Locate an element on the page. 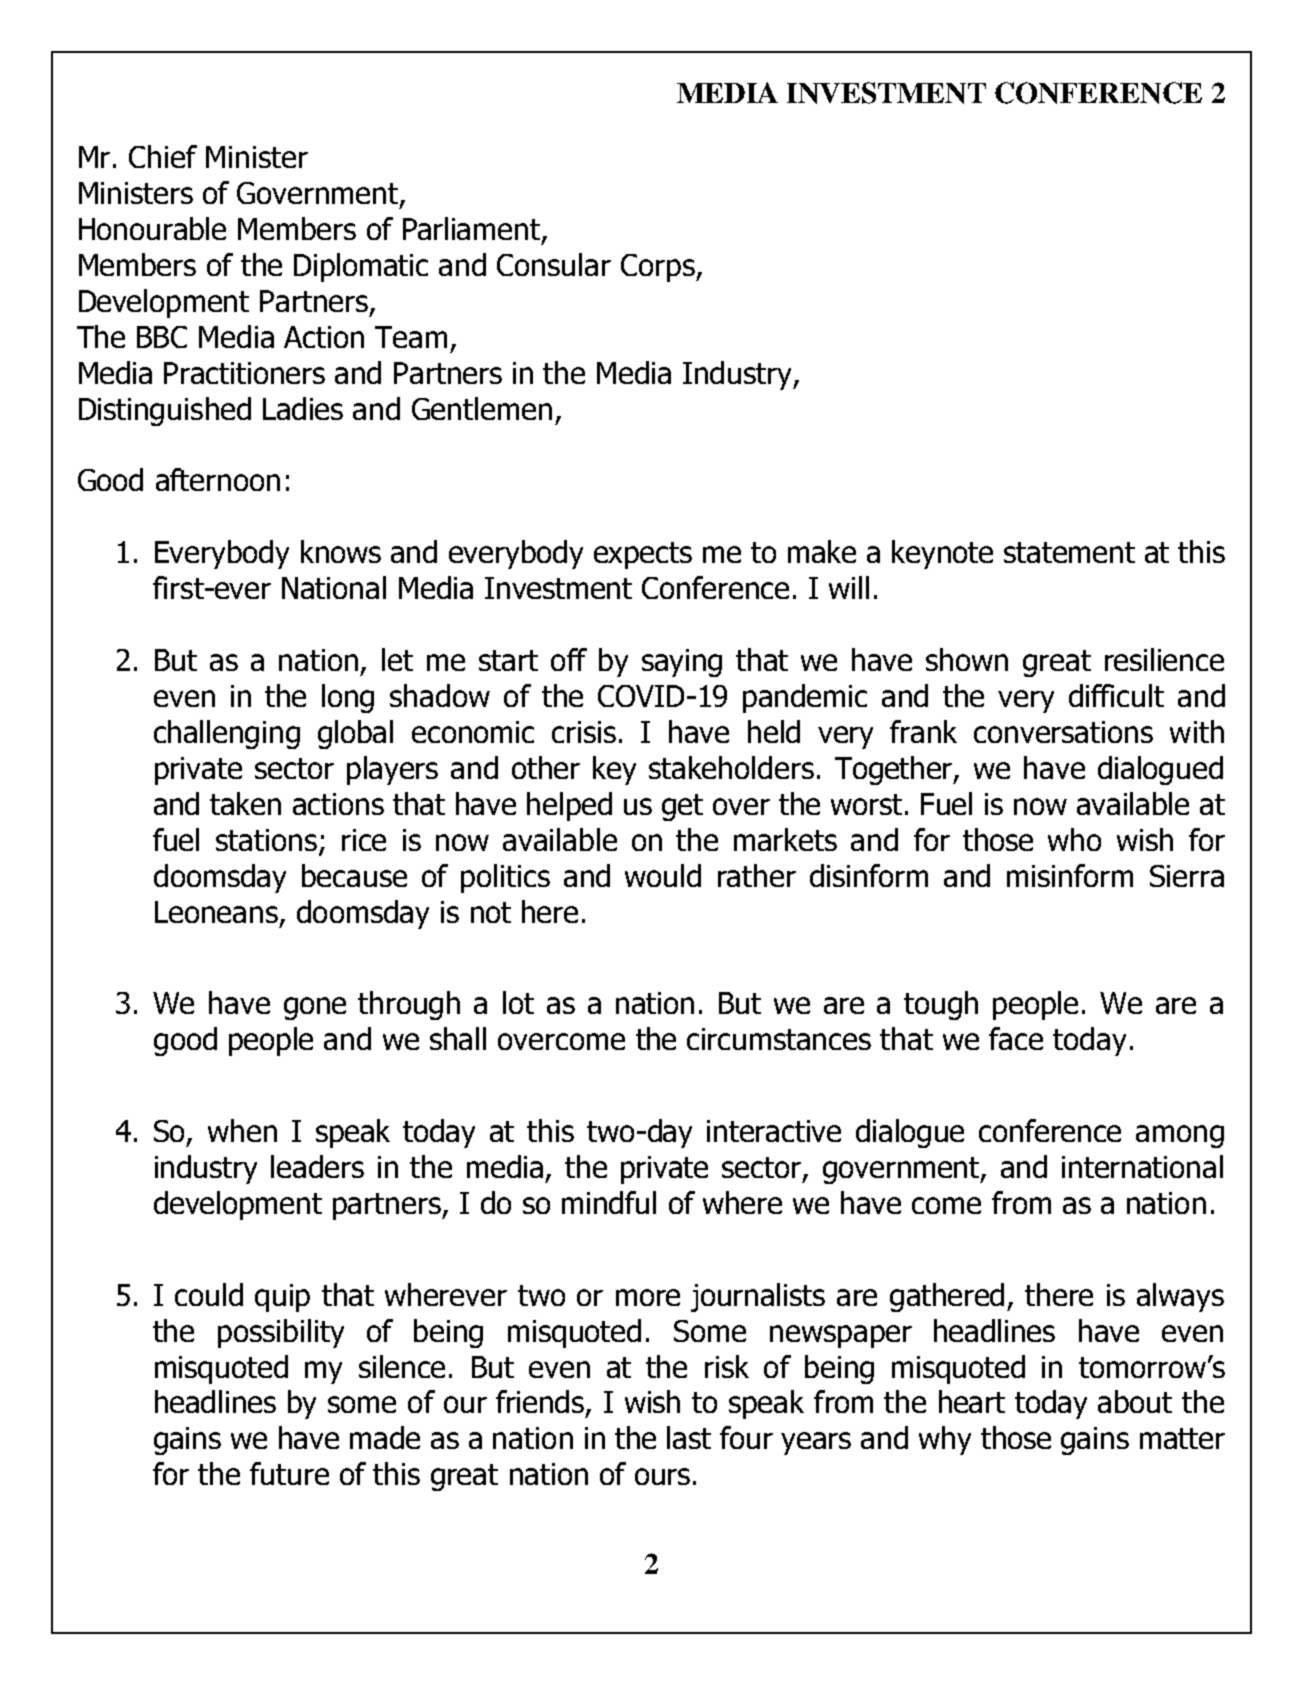 The width and height of the page is (1302, 1684). future is located at coordinates (289, 1473).
